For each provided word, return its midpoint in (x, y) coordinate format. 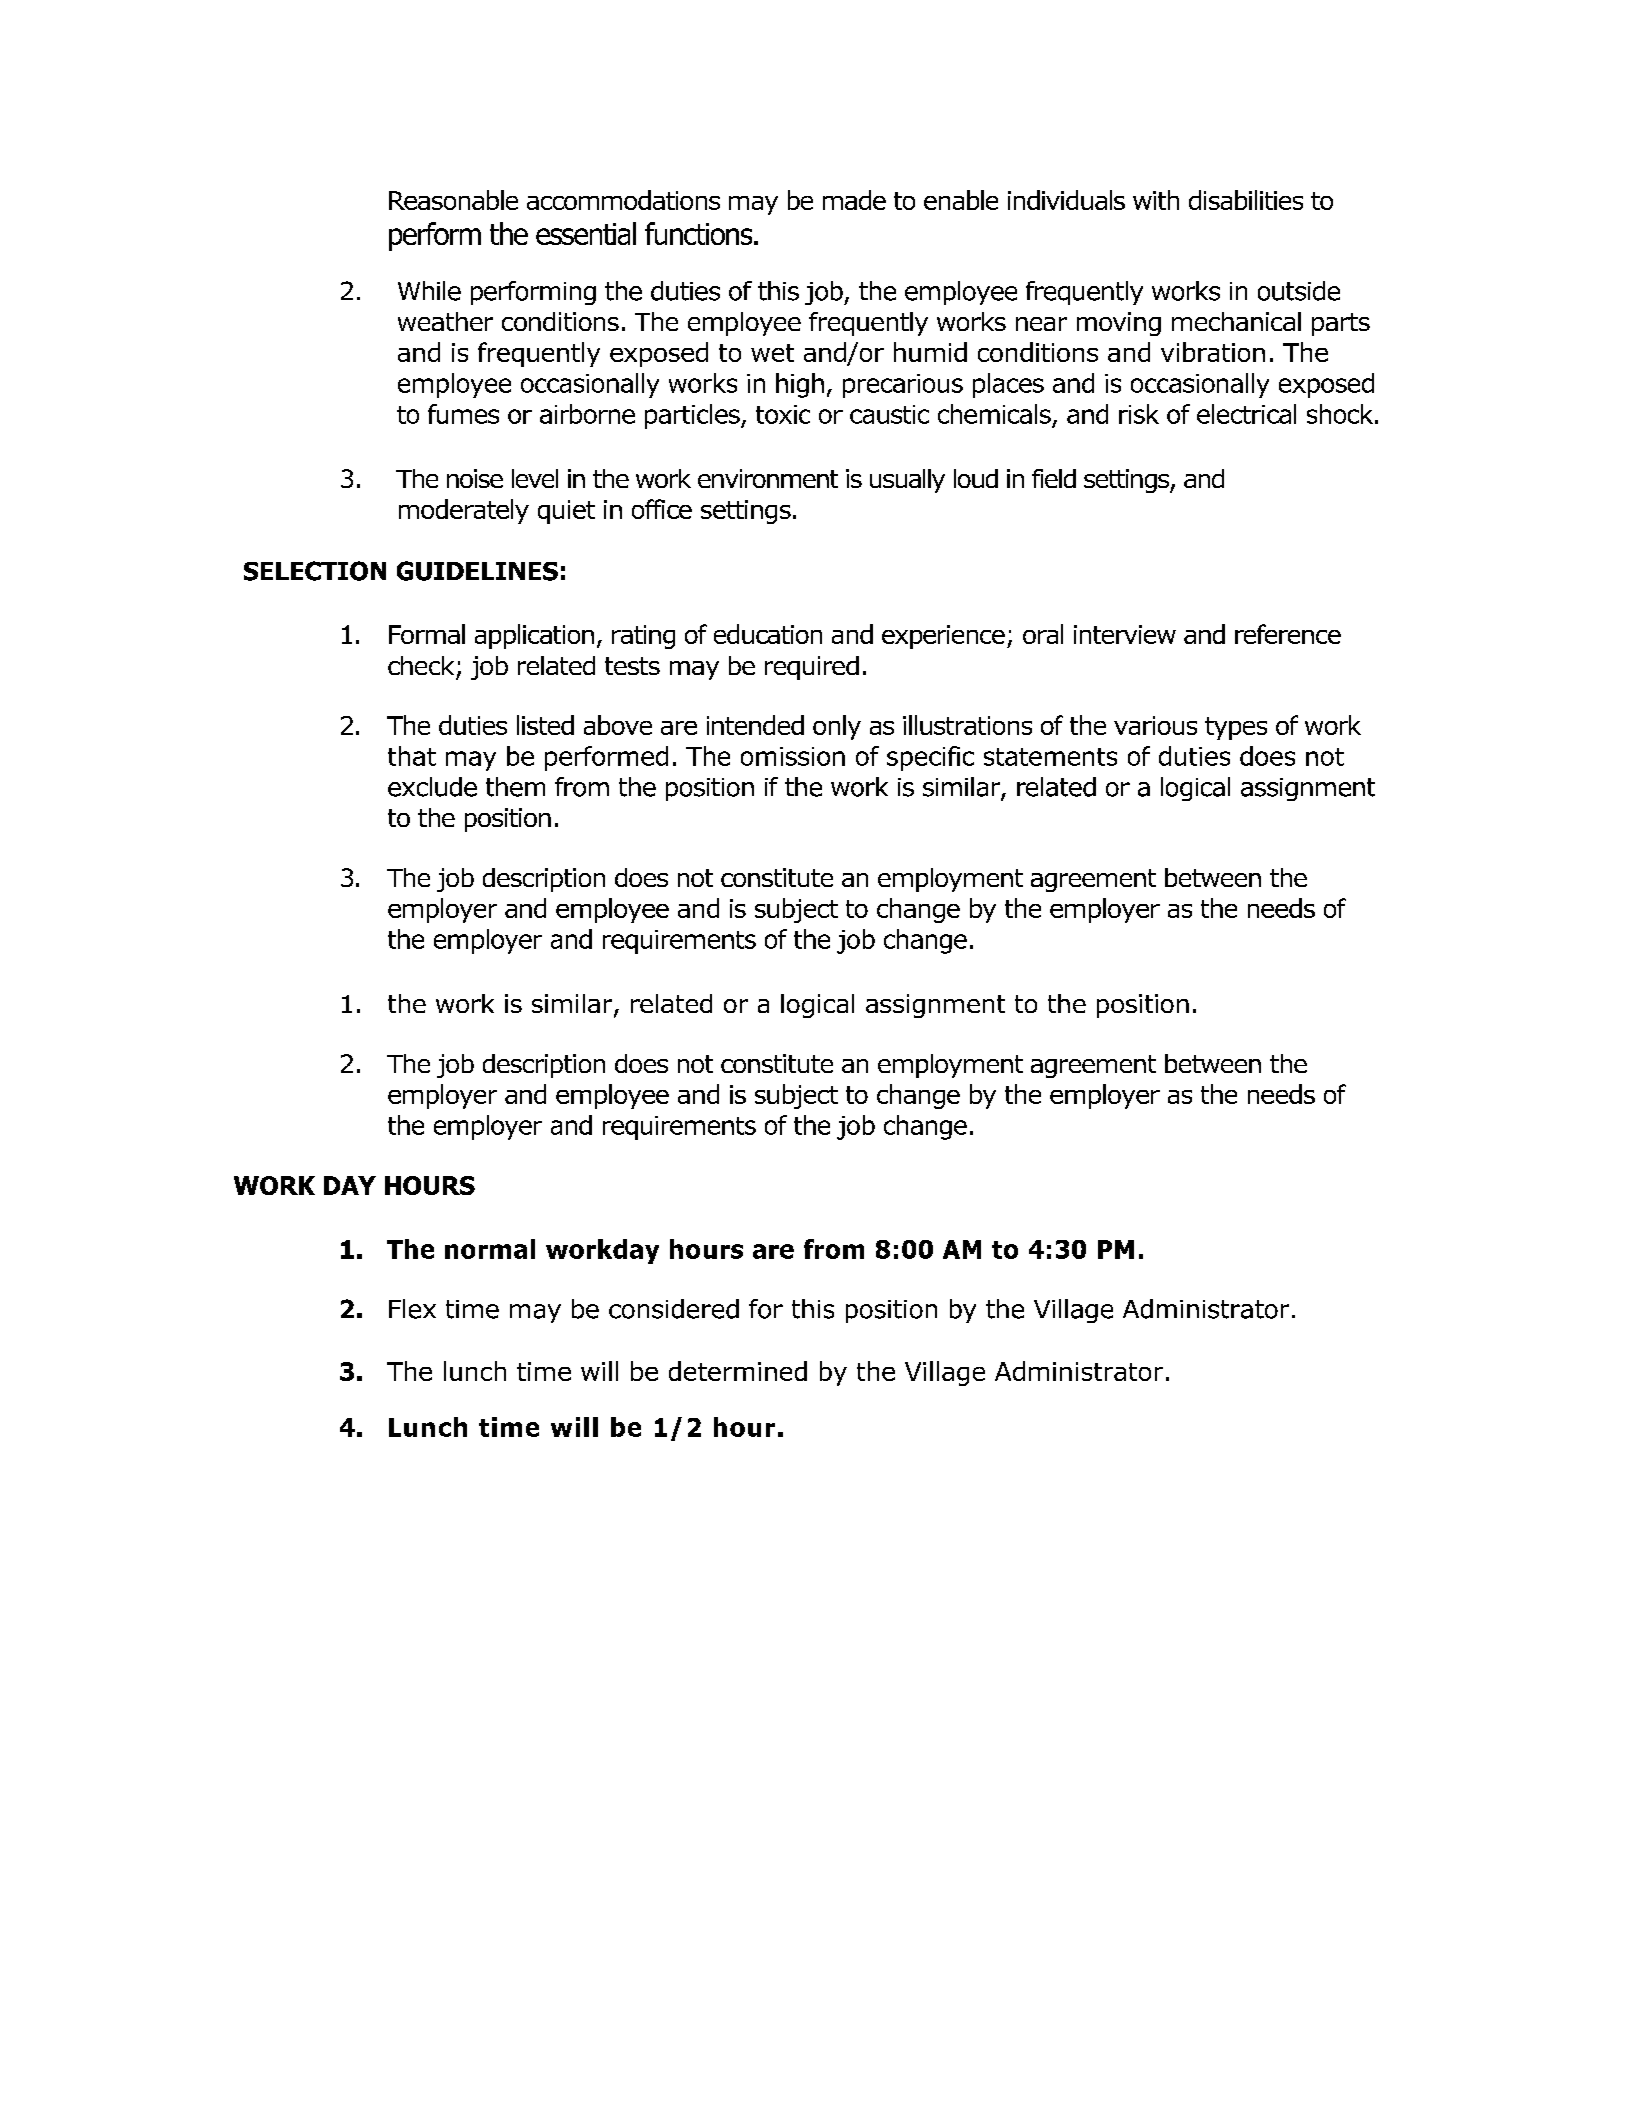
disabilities (1246, 200)
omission (793, 756)
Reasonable (453, 200)
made (854, 200)
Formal (427, 634)
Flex (412, 1309)
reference (1288, 634)
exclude (432, 787)
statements (1050, 757)
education (768, 634)
